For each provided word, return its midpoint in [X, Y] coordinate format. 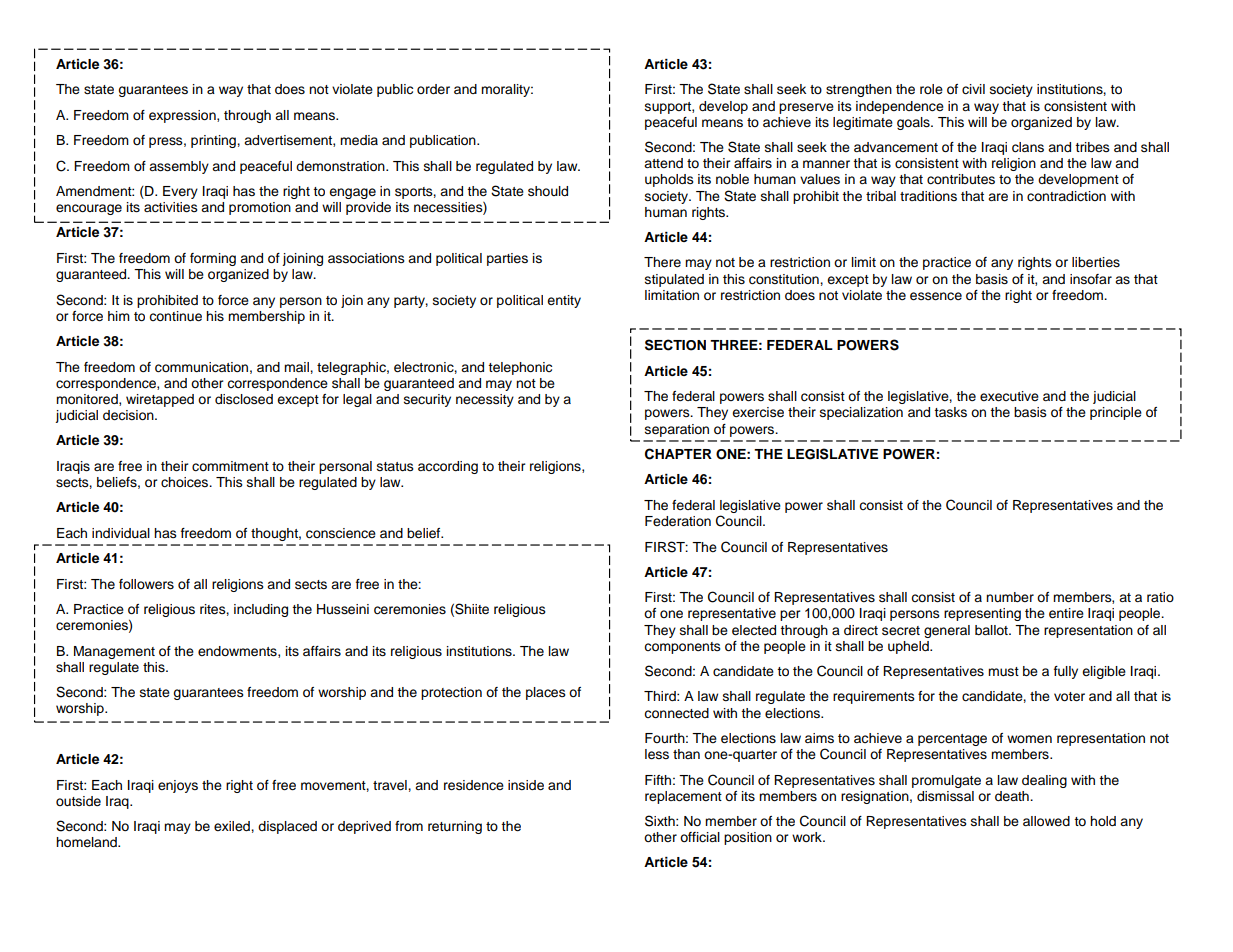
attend [663, 163]
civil [973, 89]
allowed [1046, 821]
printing [214, 141]
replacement [683, 797]
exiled [233, 826]
